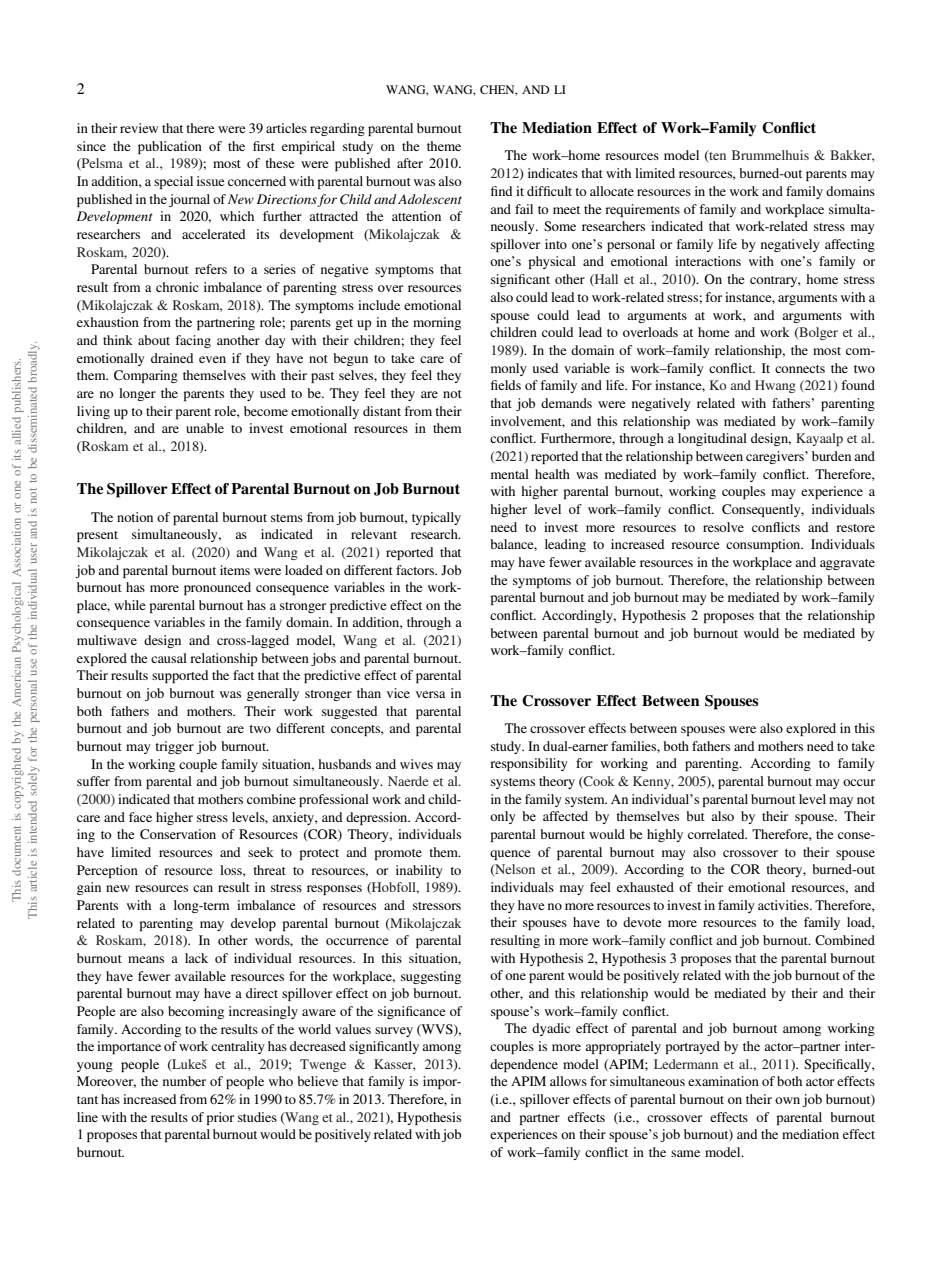 This page has width=952, height=1271. I want to click on publication, so click(170, 147).
